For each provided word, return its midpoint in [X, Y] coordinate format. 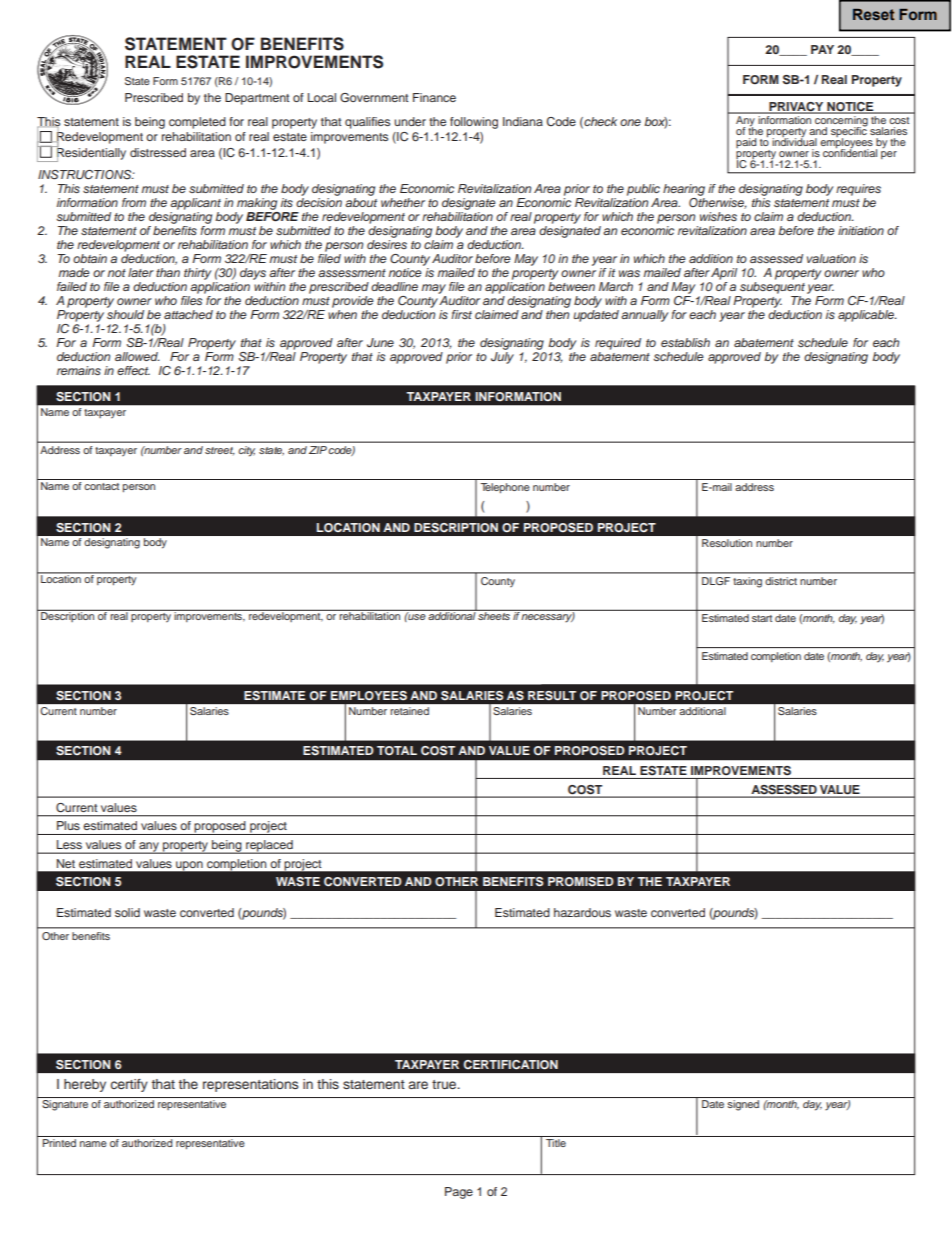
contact [101, 486]
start [762, 618]
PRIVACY [796, 107]
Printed [59, 1143]
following [474, 123]
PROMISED [581, 882]
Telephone [505, 488]
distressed [158, 152]
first [461, 314]
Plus [68, 825]
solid [127, 912]
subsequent [772, 286]
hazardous [582, 912]
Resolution [727, 543]
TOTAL [397, 751]
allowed [137, 356]
